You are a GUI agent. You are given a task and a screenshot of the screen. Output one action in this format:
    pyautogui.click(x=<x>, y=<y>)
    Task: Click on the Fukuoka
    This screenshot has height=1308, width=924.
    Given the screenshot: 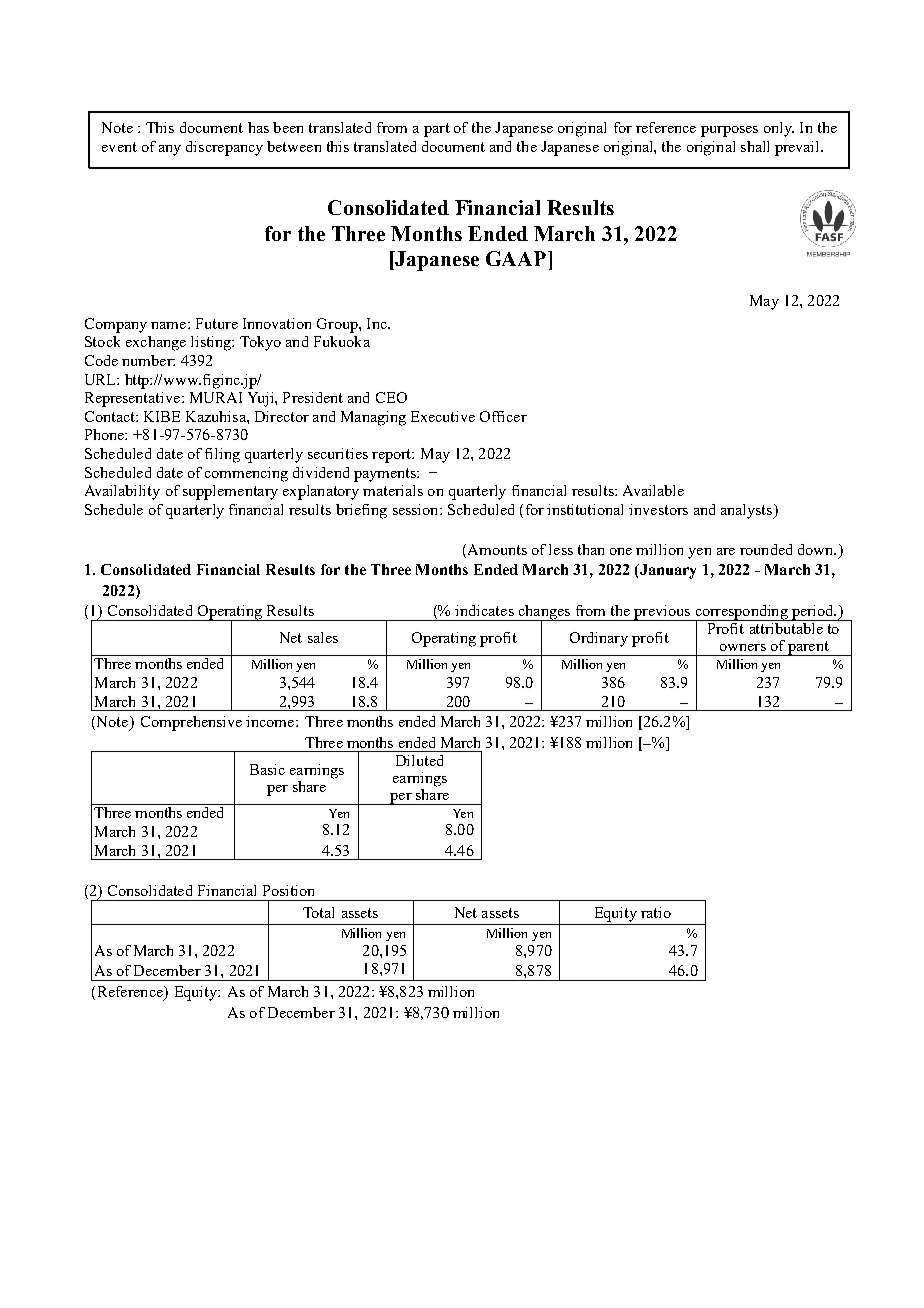 What is the action you would take?
    pyautogui.click(x=342, y=341)
